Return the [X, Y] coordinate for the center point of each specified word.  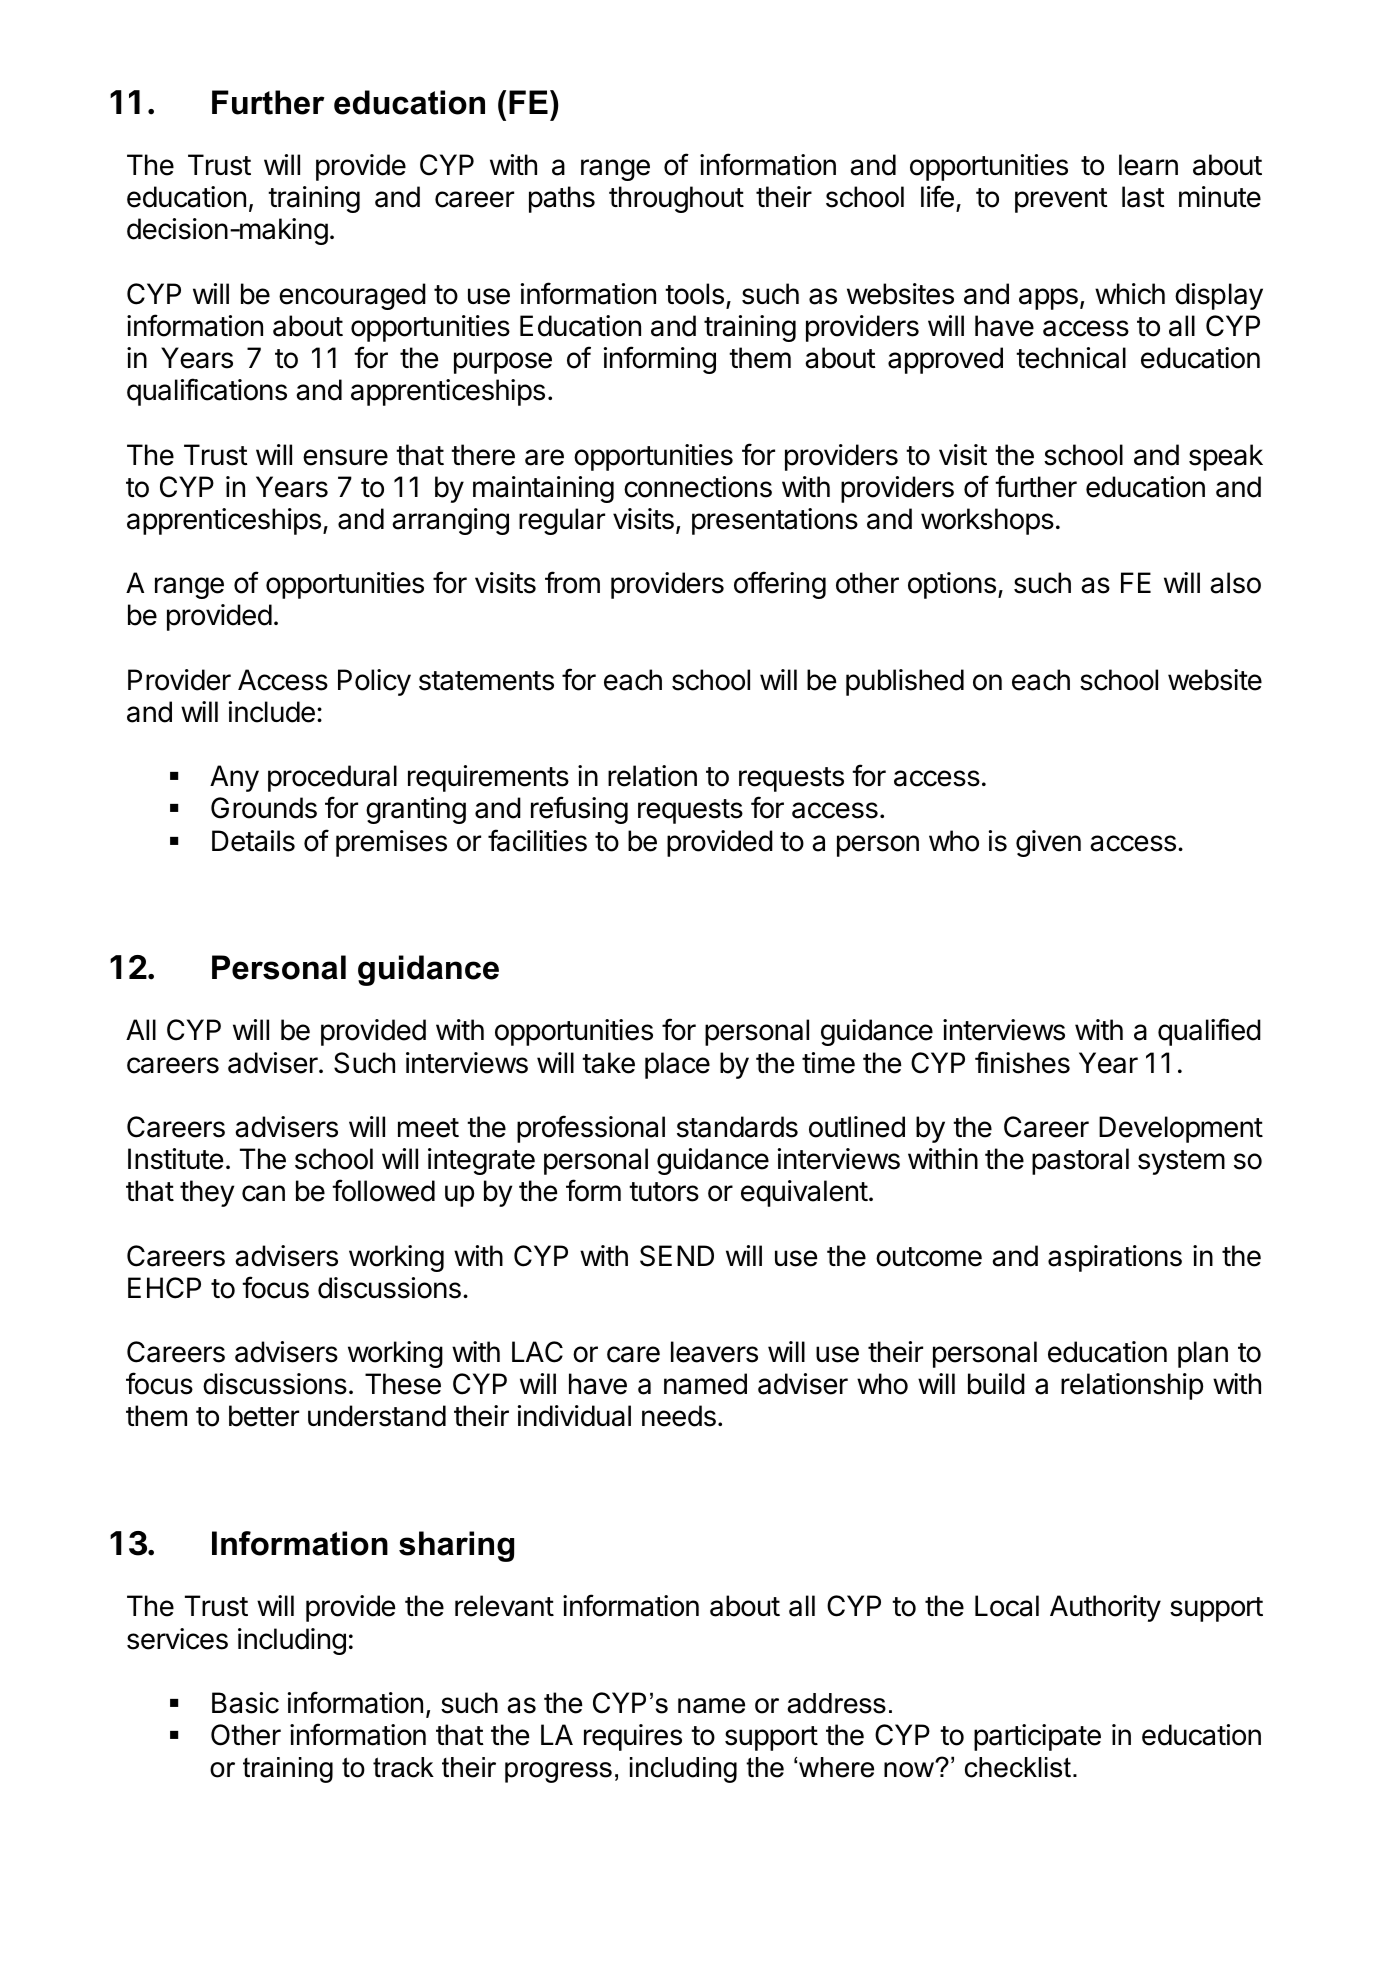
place [677, 1065]
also [1235, 583]
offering [780, 585]
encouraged [352, 296]
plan [1203, 1354]
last [1143, 197]
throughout [676, 199]
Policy [374, 682]
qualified [1209, 1032]
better [264, 1416]
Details [253, 841]
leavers [714, 1352]
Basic [245, 1703]
